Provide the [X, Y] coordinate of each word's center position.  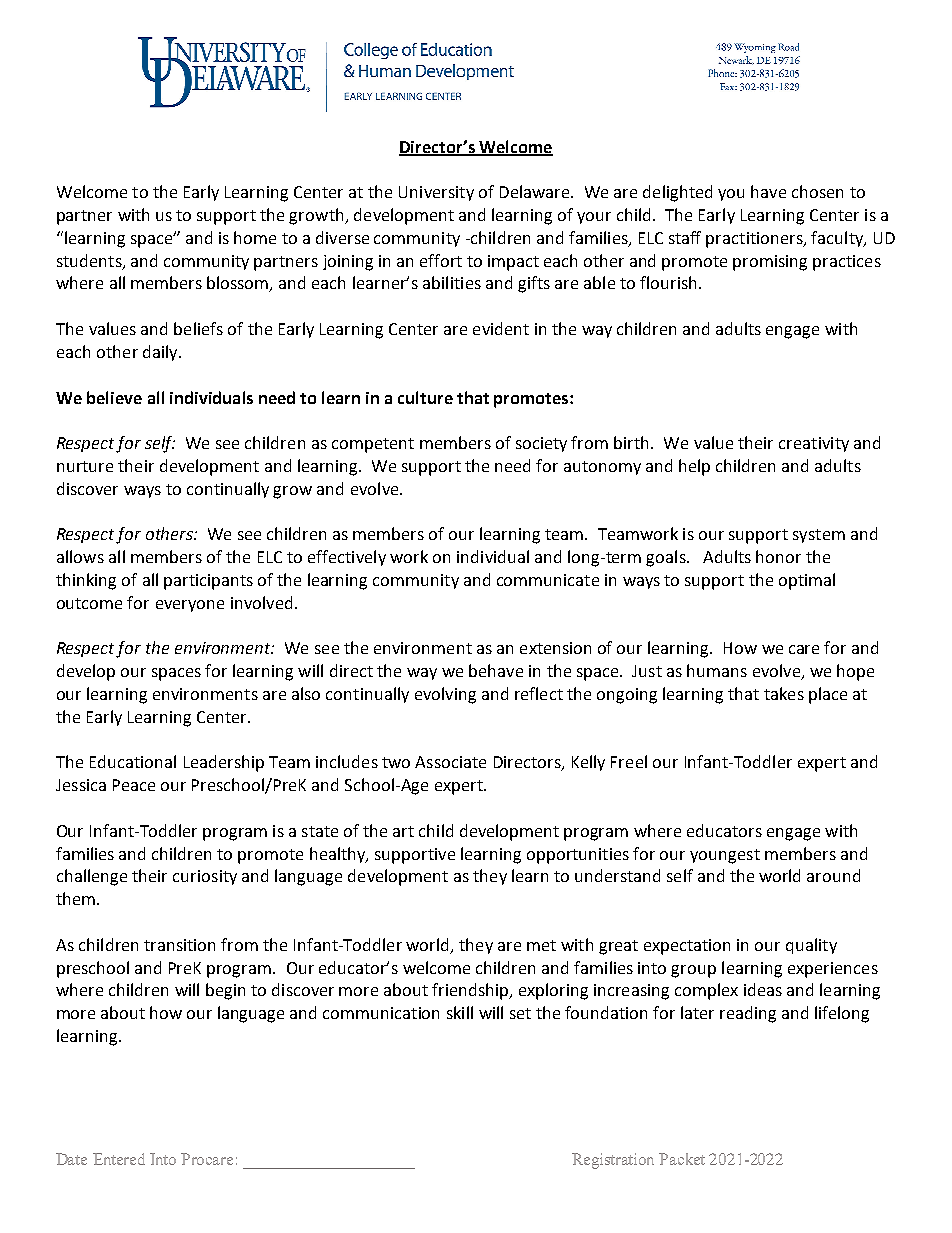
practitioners [755, 240]
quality [811, 946]
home [255, 237]
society [541, 444]
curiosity [205, 877]
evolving [445, 695]
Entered [119, 1159]
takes [784, 693]
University [436, 193]
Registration [613, 1161]
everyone [190, 606]
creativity [814, 444]
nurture [85, 466]
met [541, 945]
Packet [682, 1159]
